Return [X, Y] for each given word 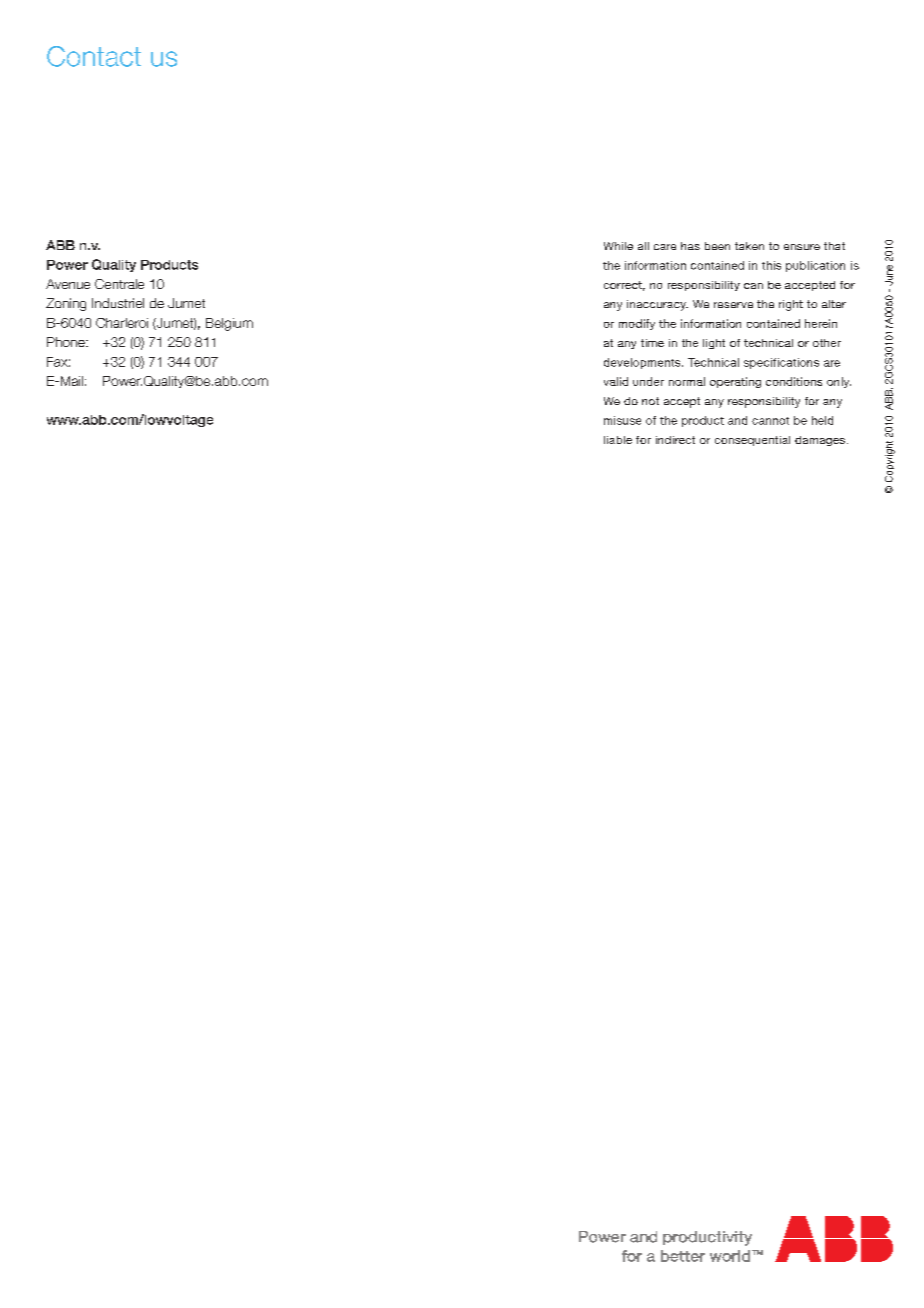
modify [637, 324]
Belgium [229, 324]
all [643, 246]
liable [618, 440]
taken [749, 246]
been [717, 246]
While [618, 246]
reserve [733, 305]
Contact [94, 56]
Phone [67, 342]
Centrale [119, 284]
